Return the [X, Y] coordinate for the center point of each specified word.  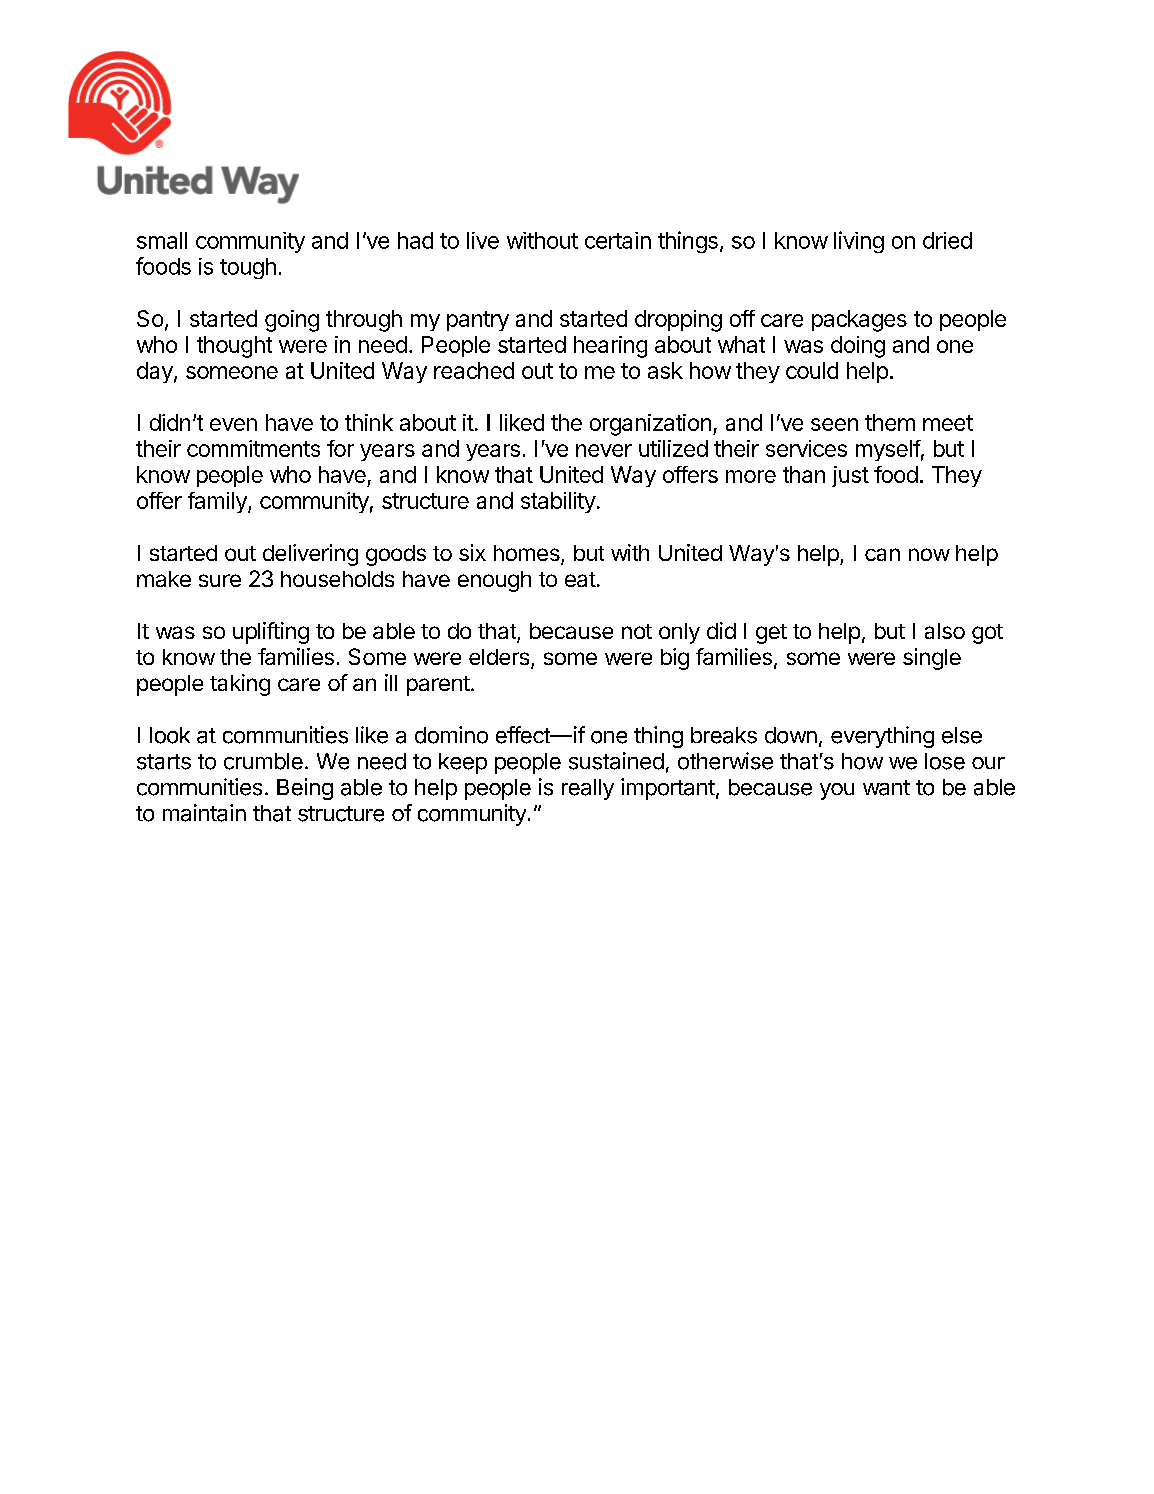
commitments [253, 448]
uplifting [271, 633]
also [945, 631]
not [637, 631]
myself [888, 450]
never [604, 450]
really [588, 789]
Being [305, 789]
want [886, 788]
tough [248, 268]
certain [618, 240]
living [859, 242]
